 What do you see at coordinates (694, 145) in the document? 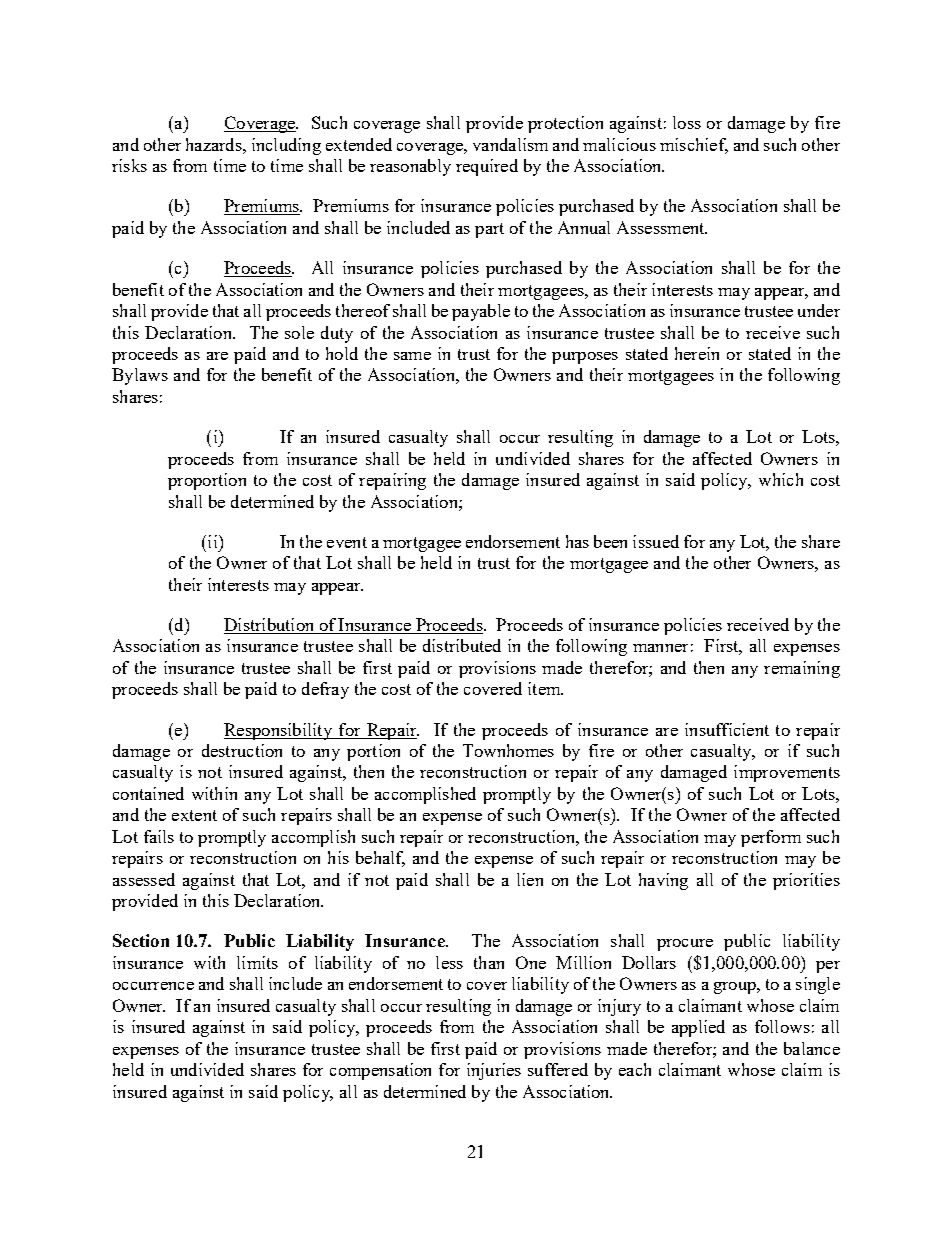
I see `mischief` at bounding box center [694, 145].
